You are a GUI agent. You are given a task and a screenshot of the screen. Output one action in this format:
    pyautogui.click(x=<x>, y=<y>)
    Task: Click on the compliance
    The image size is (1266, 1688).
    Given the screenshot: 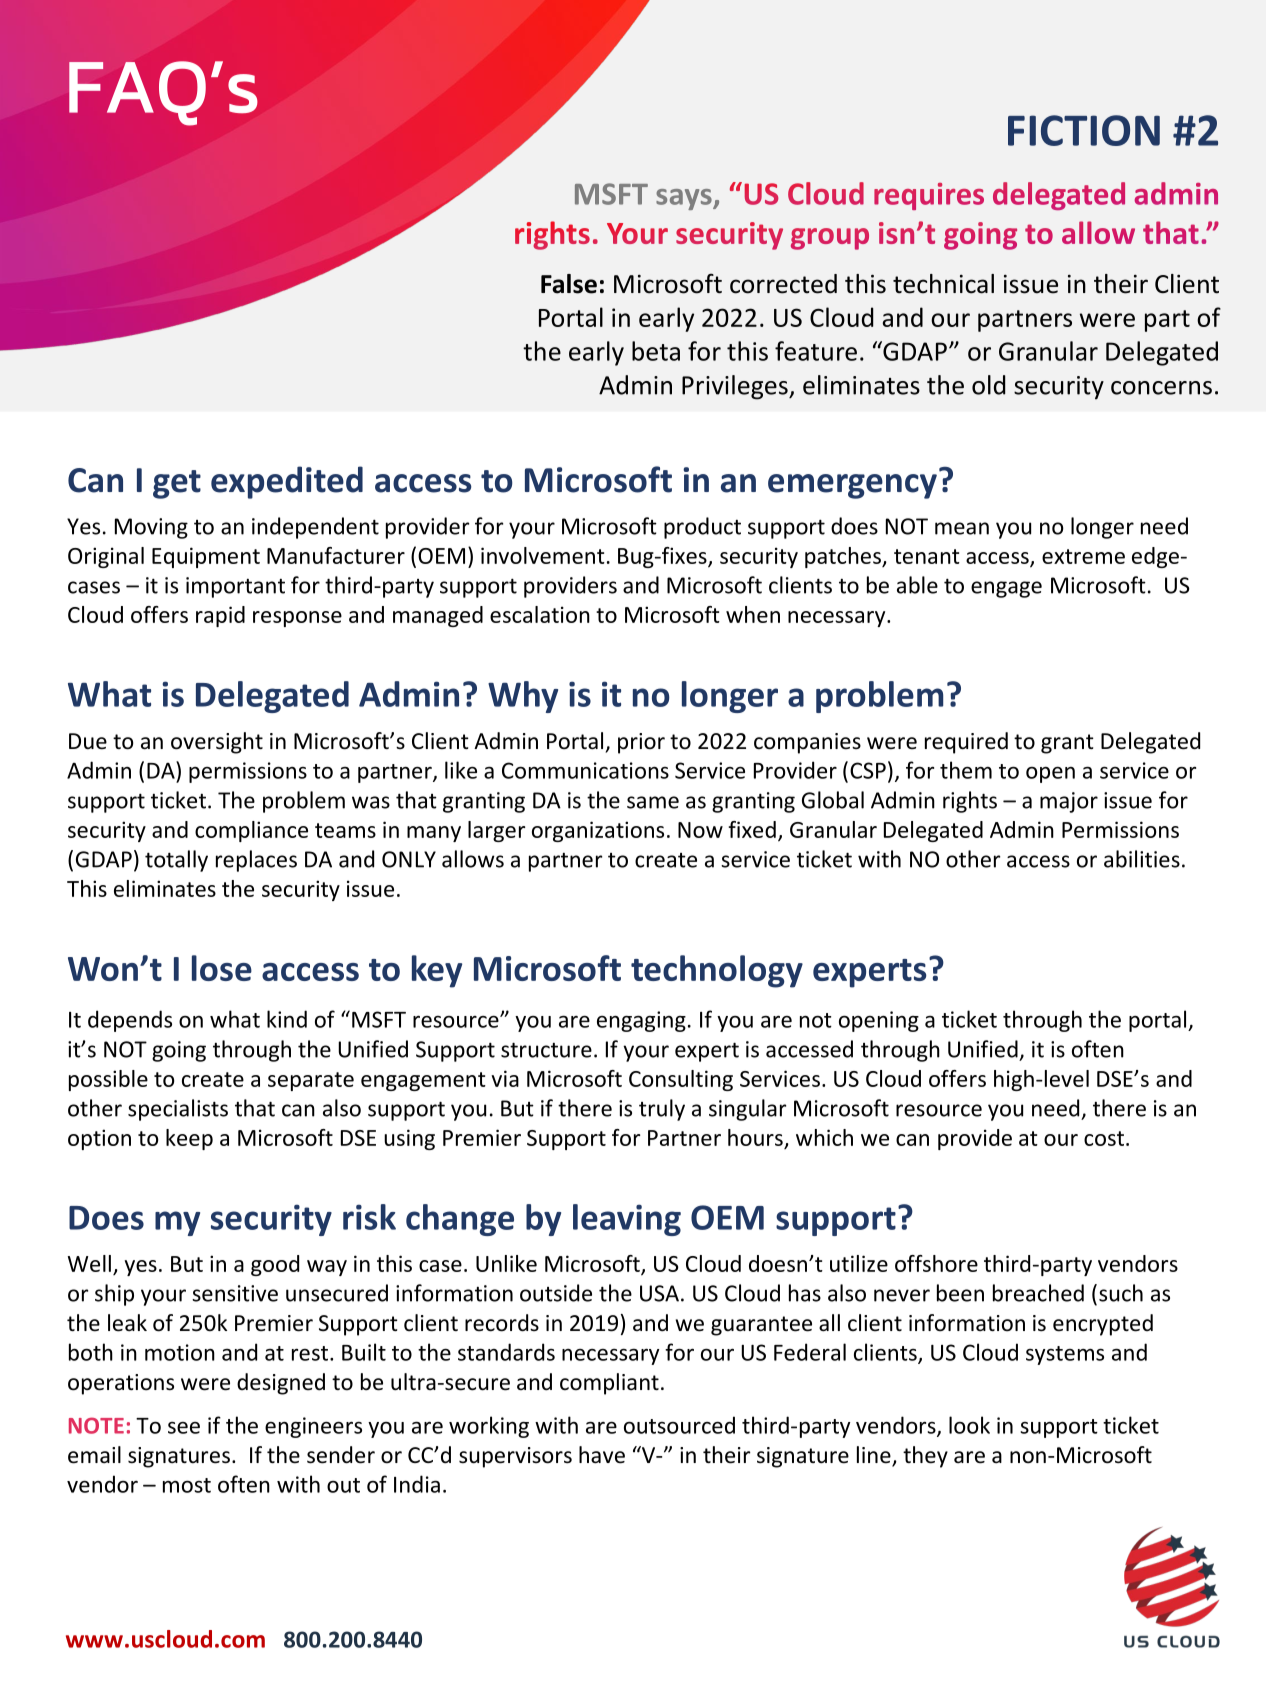 What is the action you would take?
    pyautogui.click(x=251, y=831)
